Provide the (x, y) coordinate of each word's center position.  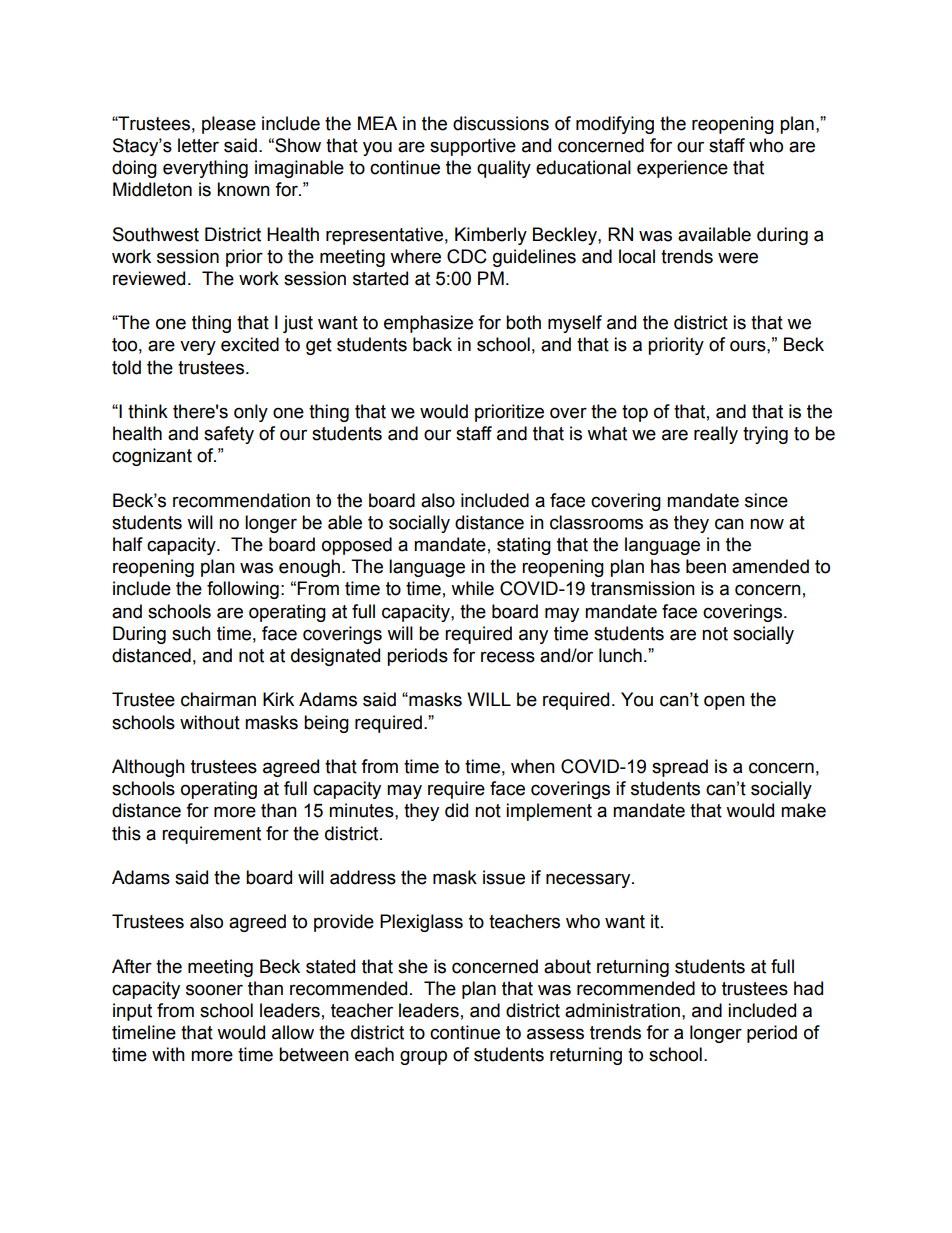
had (808, 988)
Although (148, 768)
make (803, 810)
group (423, 1057)
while (472, 588)
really (716, 435)
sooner (214, 990)
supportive (473, 147)
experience (682, 169)
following (243, 590)
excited (250, 344)
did (456, 810)
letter (198, 145)
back (432, 344)
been (706, 566)
